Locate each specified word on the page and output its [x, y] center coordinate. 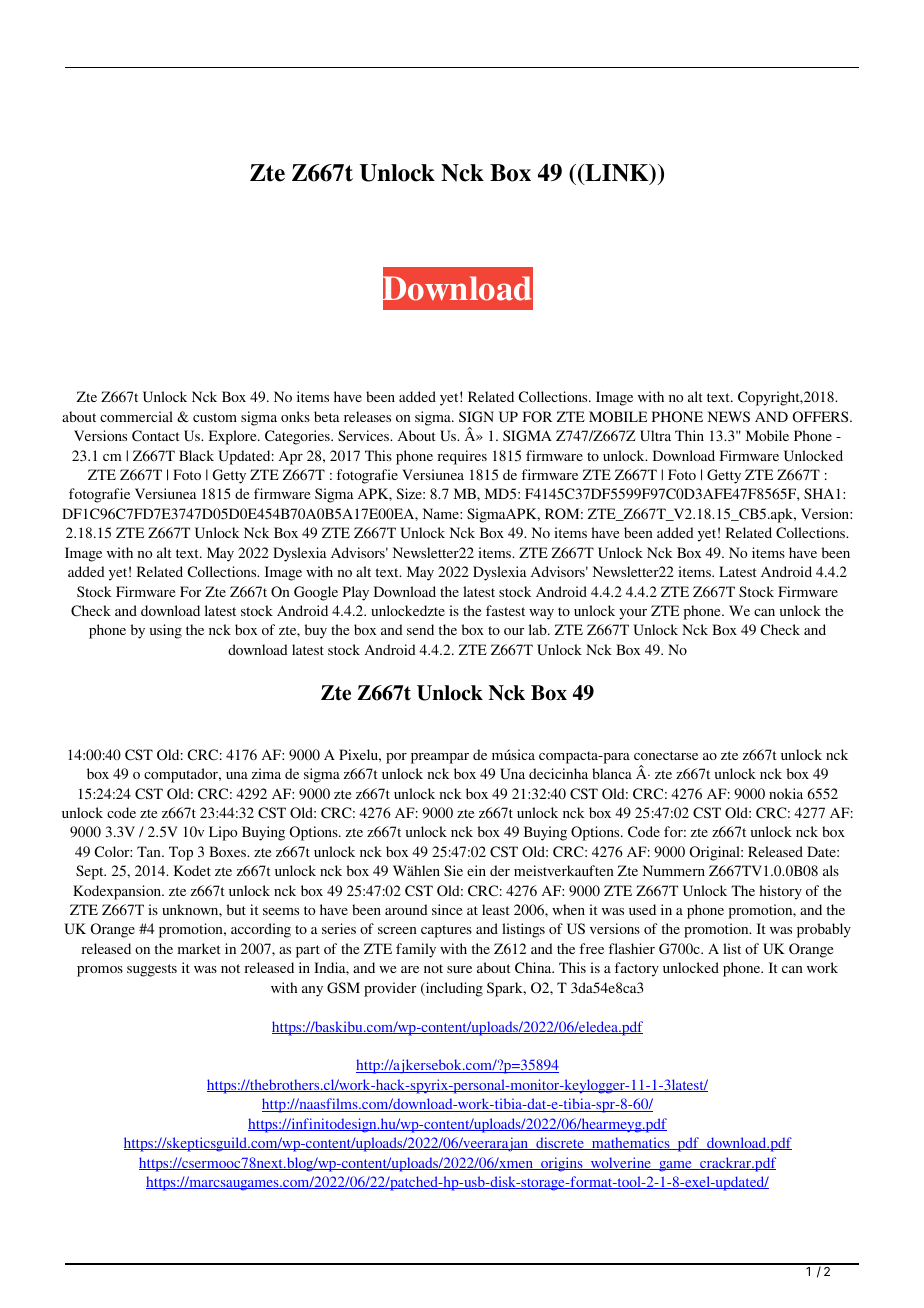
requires [462, 457]
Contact [156, 436]
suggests [152, 970]
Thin [689, 435]
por [396, 758]
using [166, 631]
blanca [612, 773]
